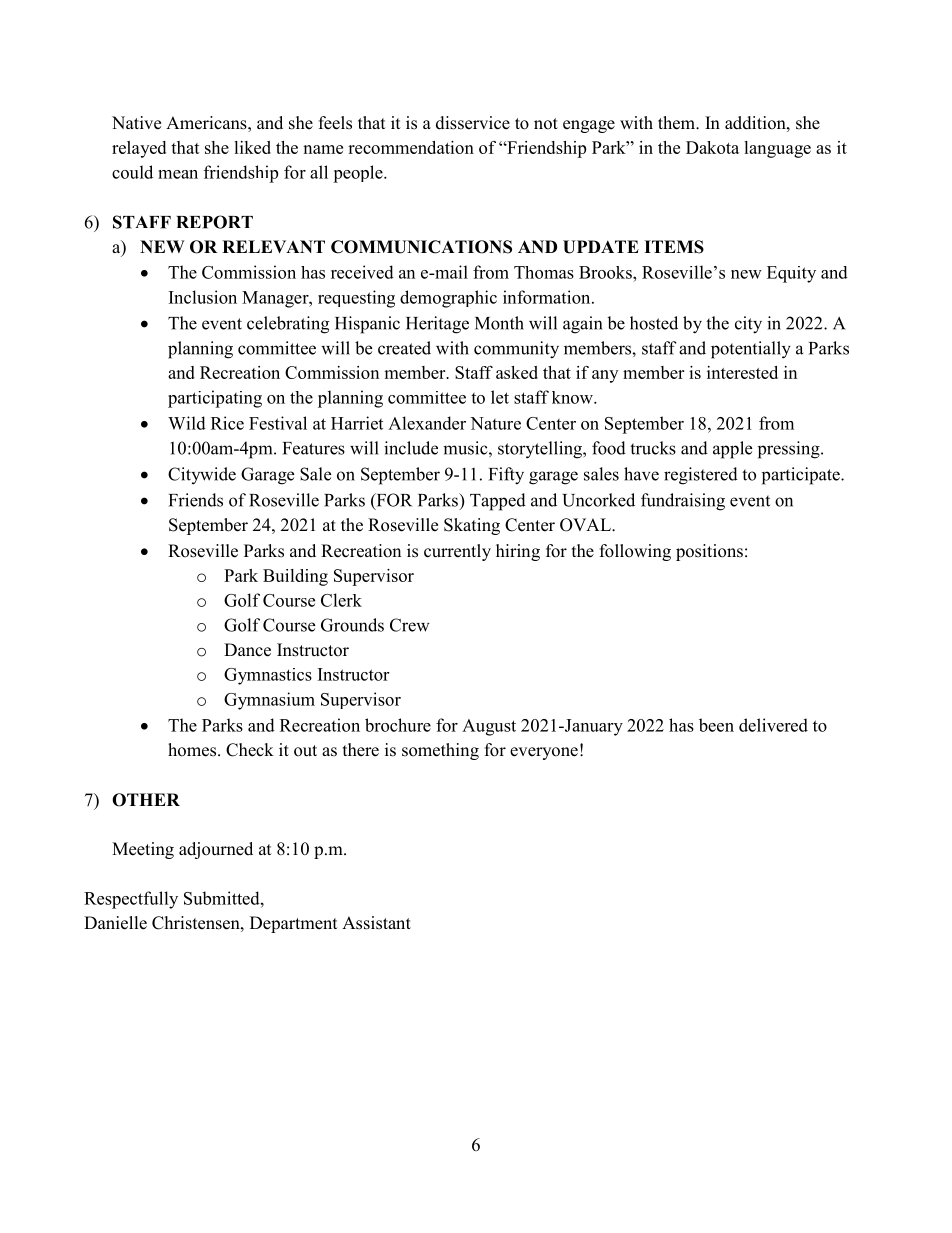 The width and height of the image is (952, 1233). Describe the element at coordinates (203, 297) in the image. I see `Inclusion` at that location.
